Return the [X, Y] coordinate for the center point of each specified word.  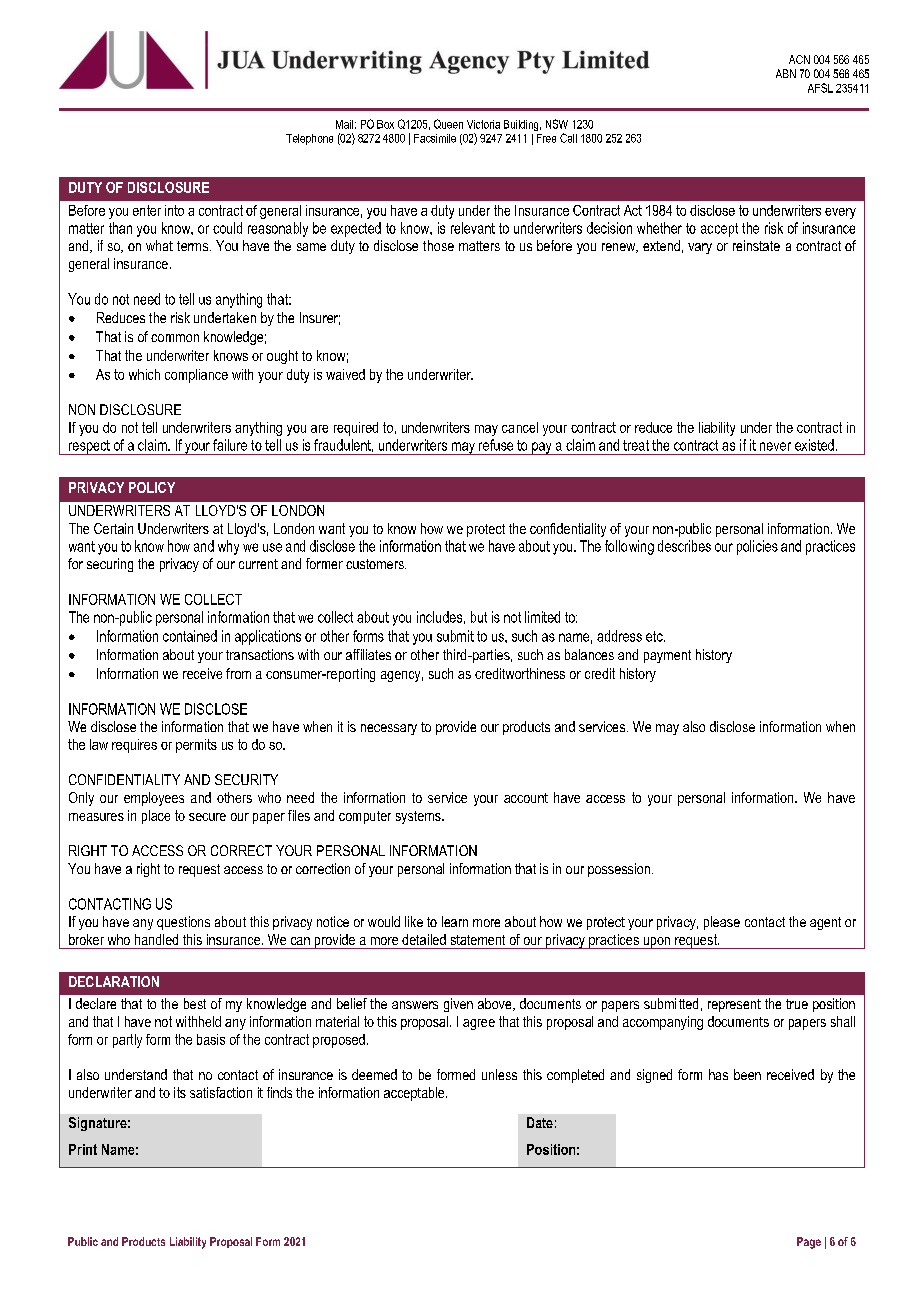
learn [455, 921]
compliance [196, 376]
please [722, 923]
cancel [520, 427]
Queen [448, 124]
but [479, 617]
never [775, 446]
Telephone [309, 139]
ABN [786, 73]
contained [190, 636]
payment [667, 656]
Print [83, 1149]
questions [183, 923]
